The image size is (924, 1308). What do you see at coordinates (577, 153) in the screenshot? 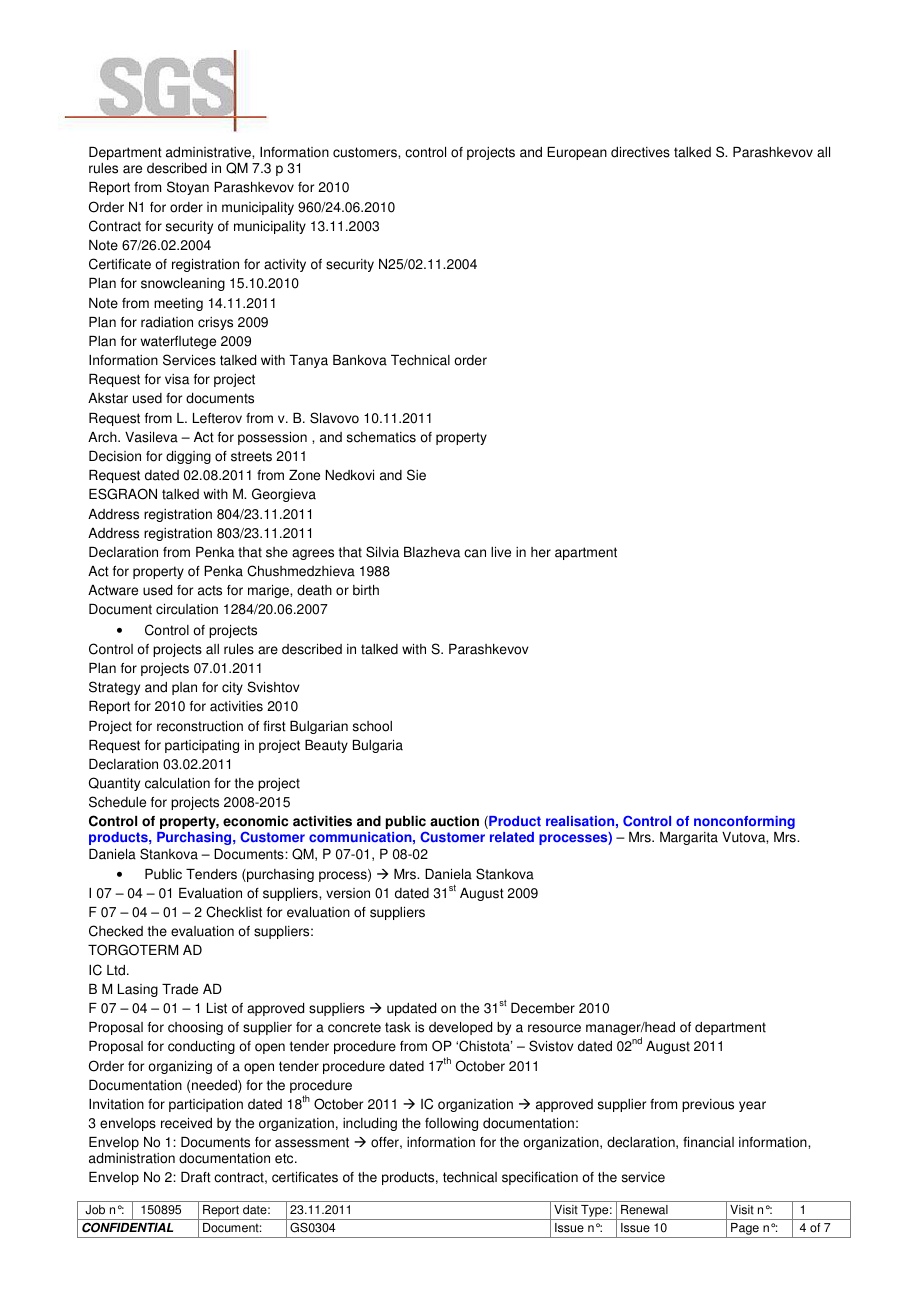
I see `European` at bounding box center [577, 153].
